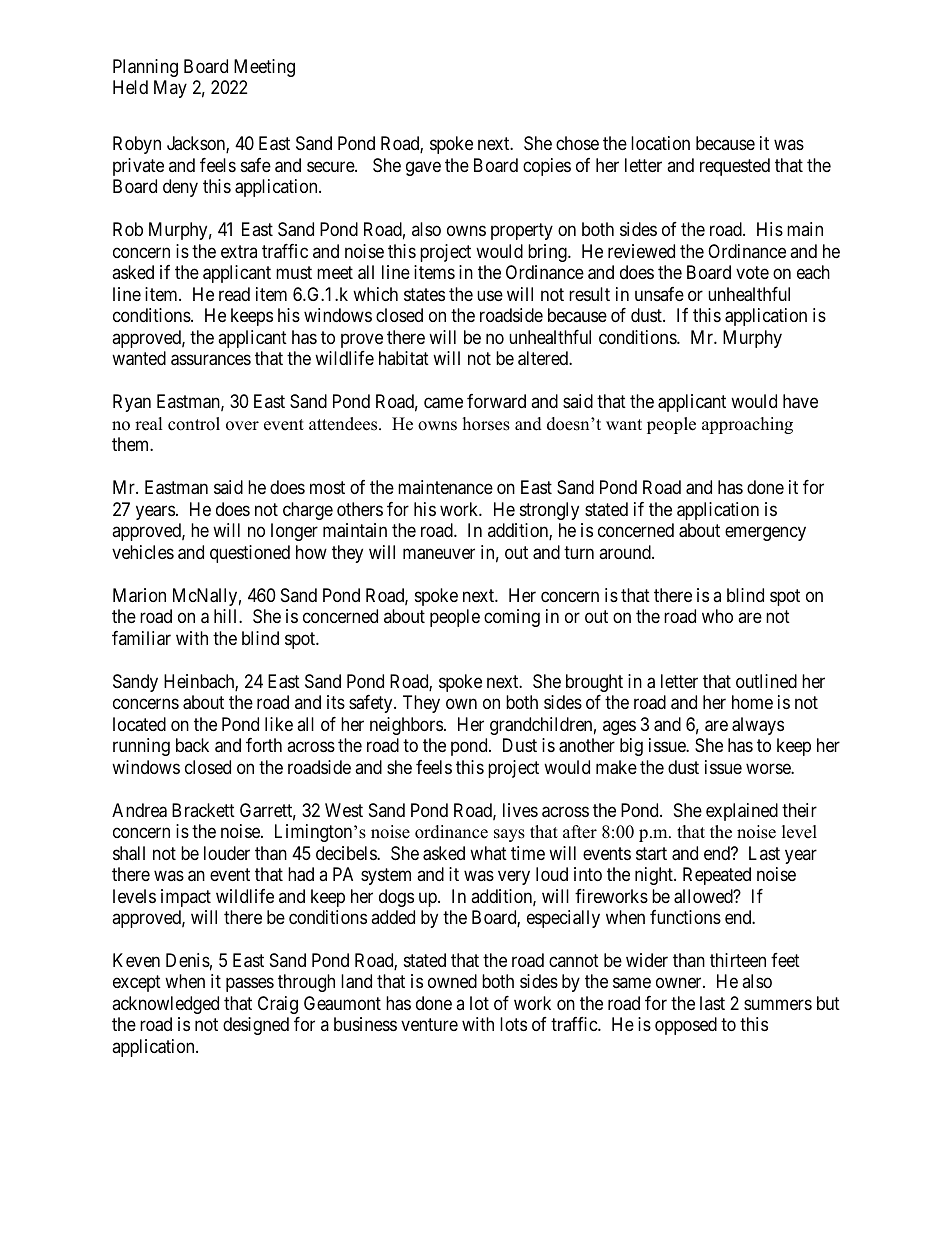  Describe the element at coordinates (423, 168) in the page. I see `gave` at that location.
